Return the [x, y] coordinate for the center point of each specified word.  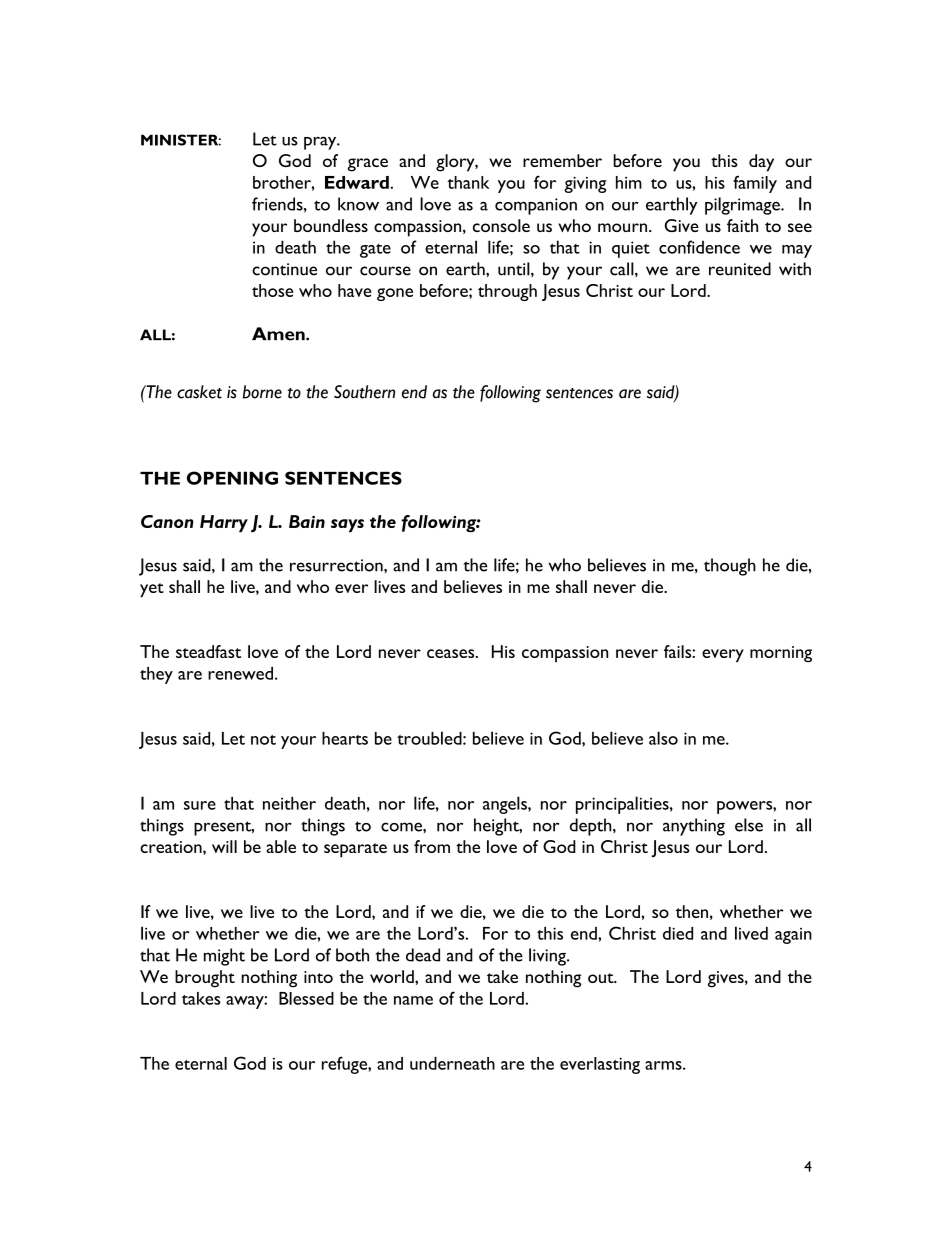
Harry [224, 524]
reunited [740, 269]
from [432, 846]
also [663, 738]
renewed [240, 673]
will [224, 846]
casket [199, 392]
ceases [452, 653]
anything [694, 827]
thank [468, 182]
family [755, 184]
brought [205, 979]
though [730, 567]
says [347, 526]
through [507, 292]
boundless [331, 225]
